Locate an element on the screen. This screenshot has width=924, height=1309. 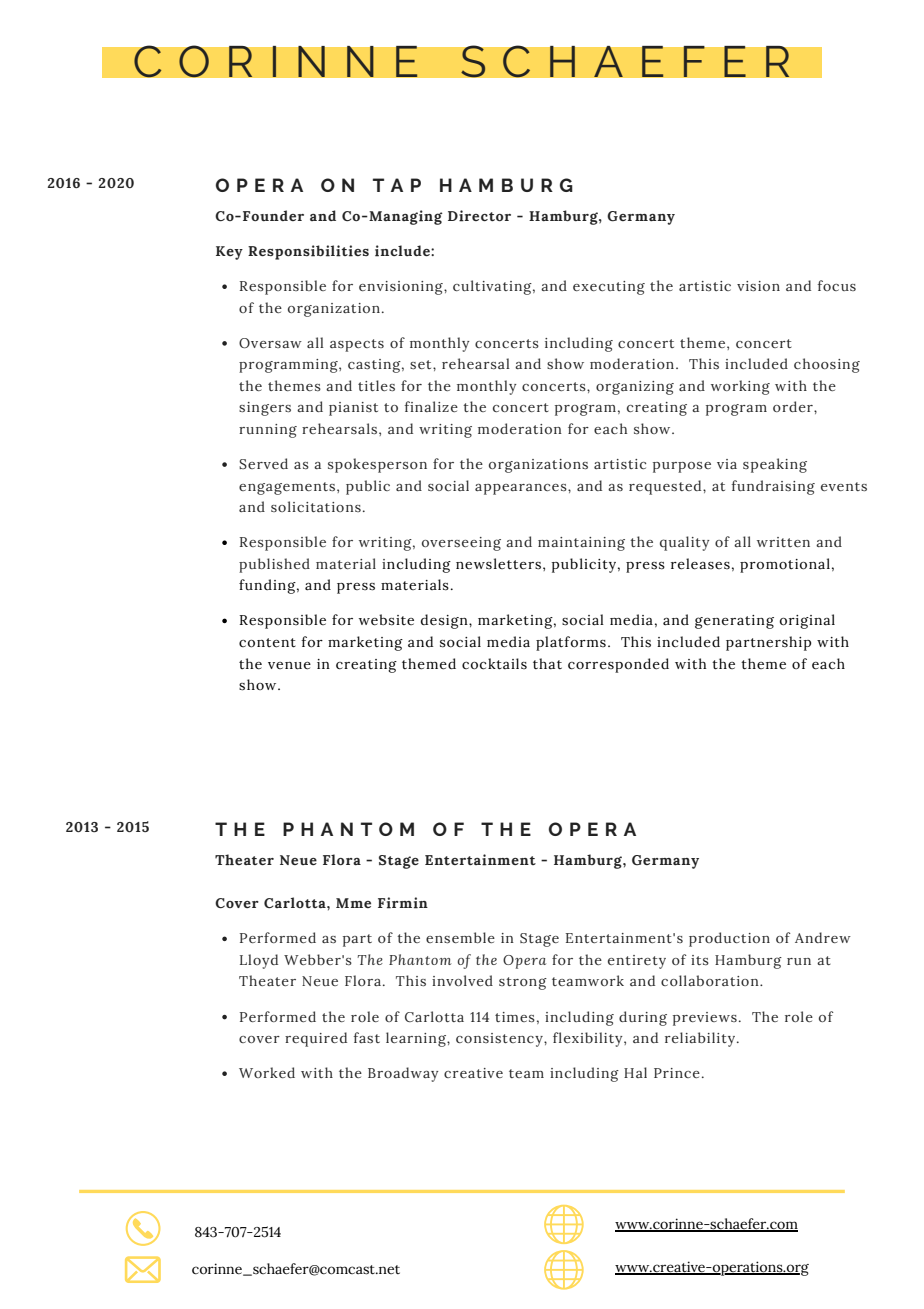
Director is located at coordinates (479, 216).
